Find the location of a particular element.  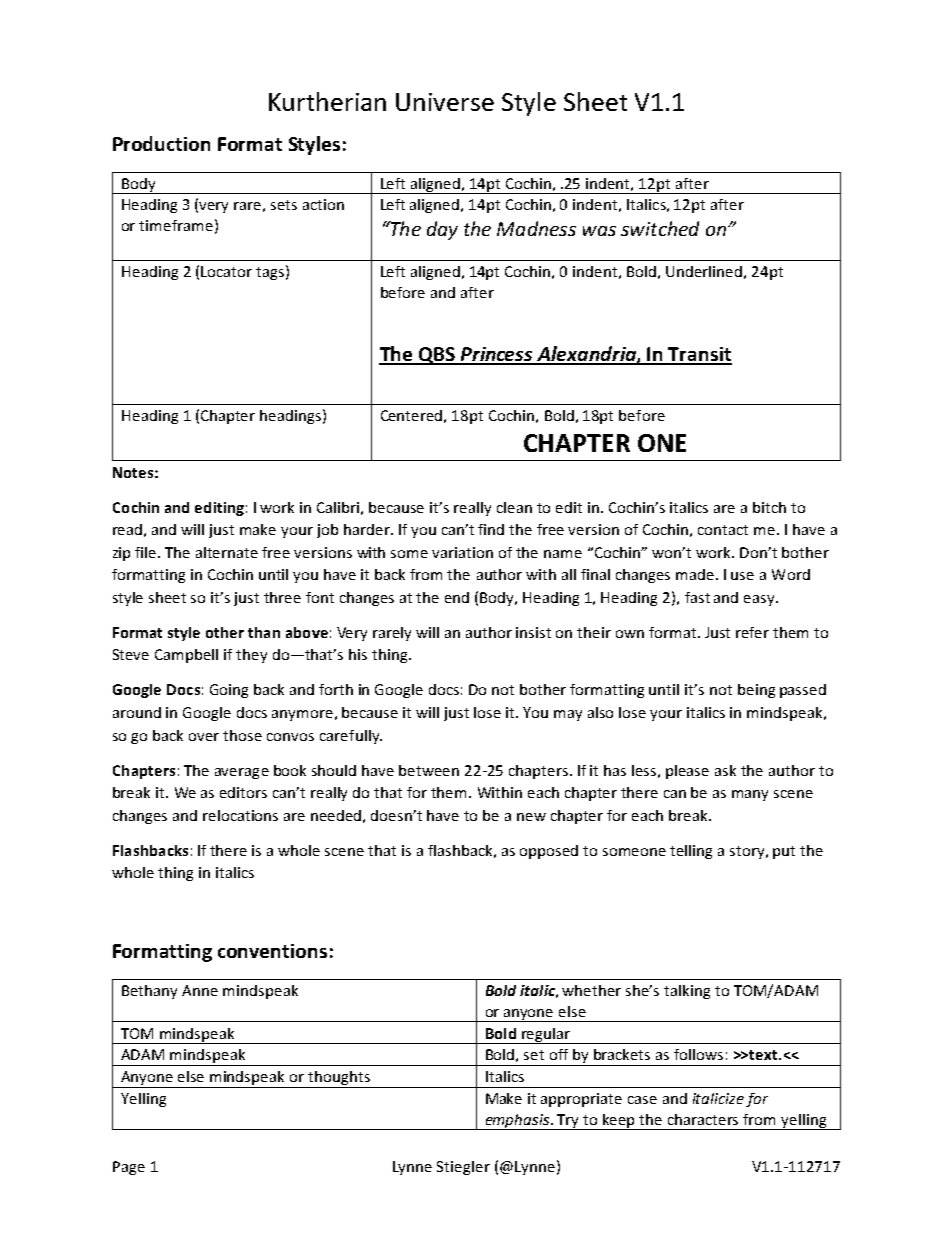

refer is located at coordinates (752, 632).
